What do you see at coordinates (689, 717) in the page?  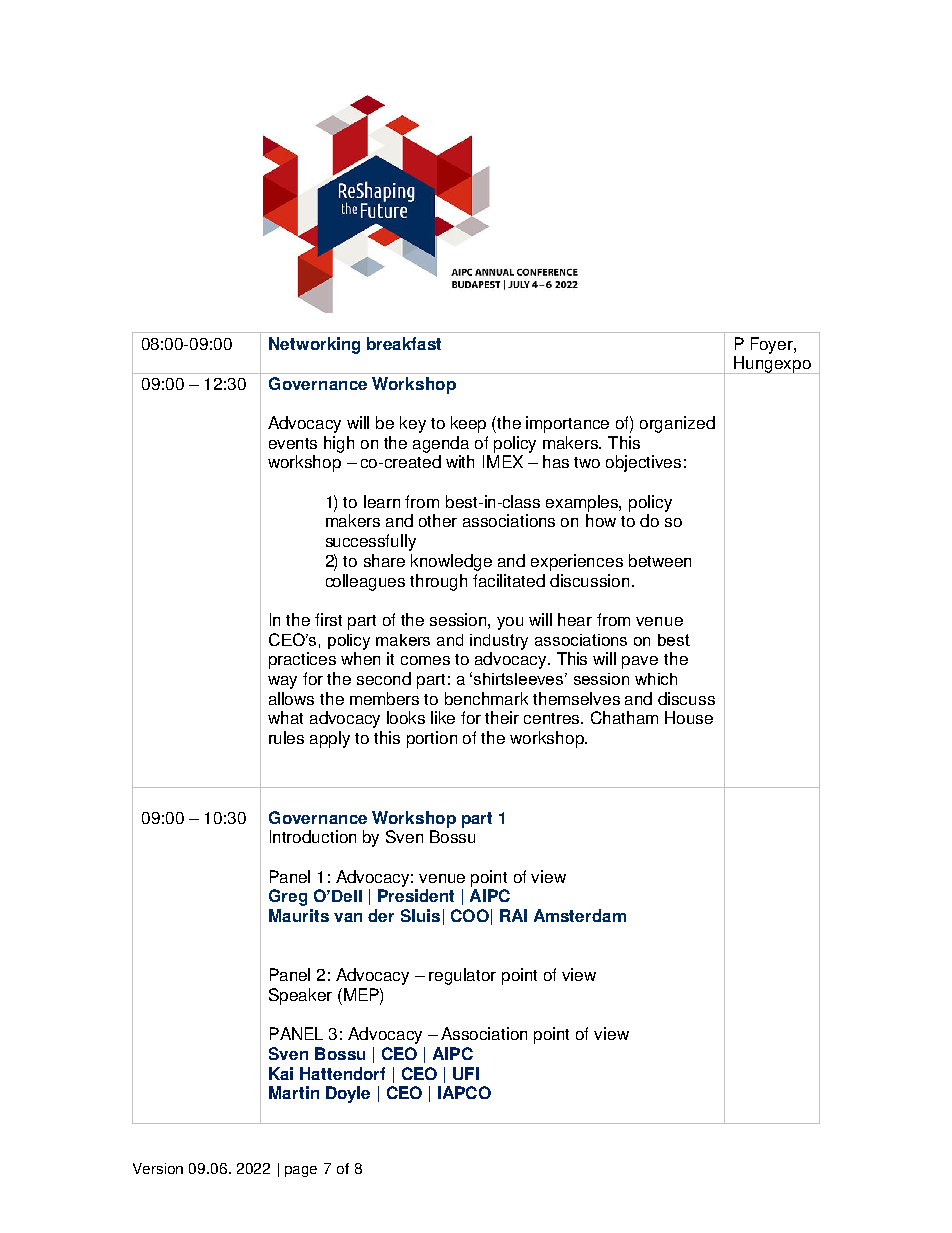 I see `House` at bounding box center [689, 717].
